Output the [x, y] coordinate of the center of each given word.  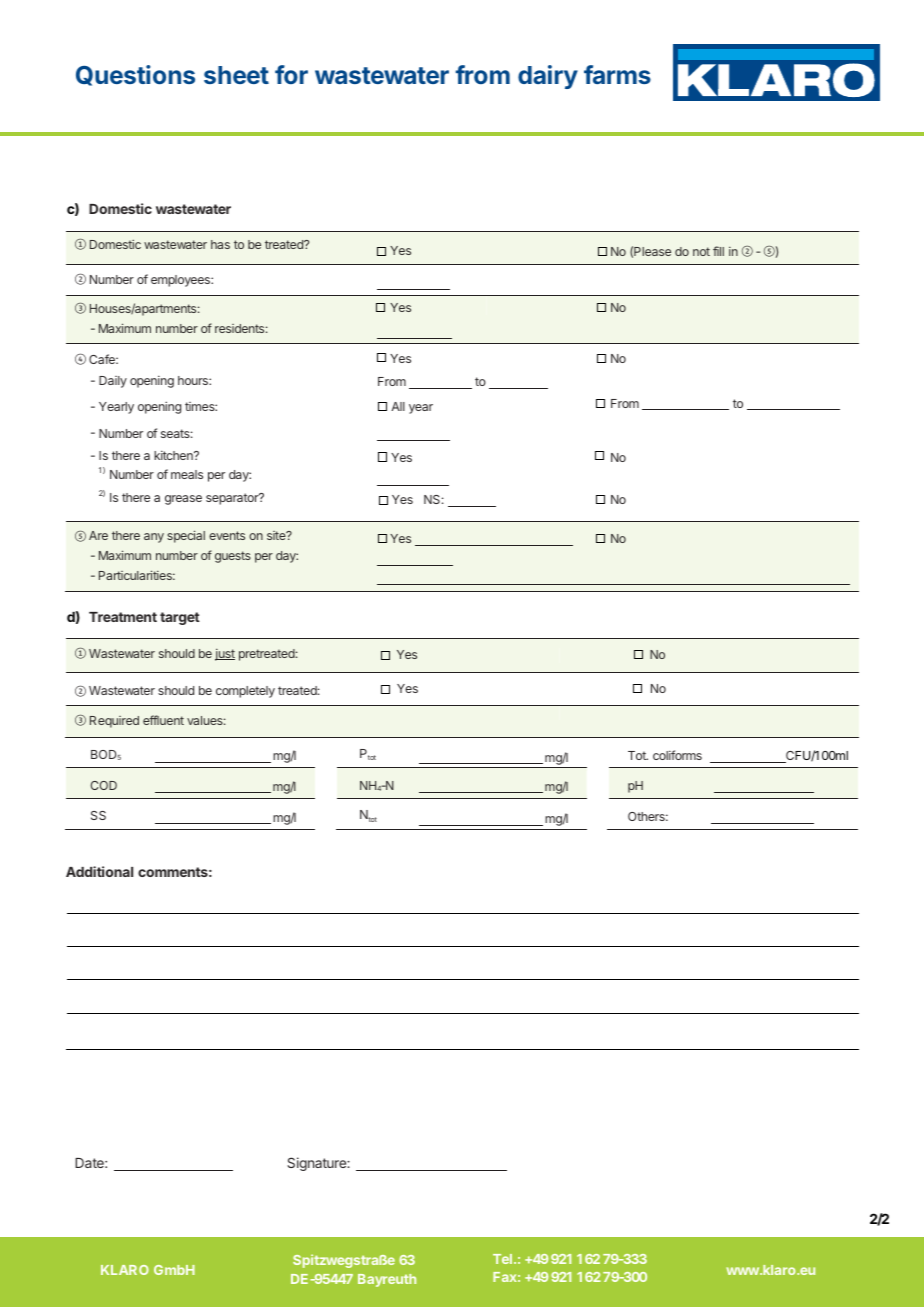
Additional [99, 871]
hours [194, 380]
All [398, 406]
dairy [548, 77]
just [225, 655]
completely [245, 692]
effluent [163, 720]
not [701, 251]
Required [114, 722]
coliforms [677, 755]
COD [104, 785]
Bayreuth [387, 1280]
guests [233, 557]
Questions [135, 75]
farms [617, 74]
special [186, 536]
